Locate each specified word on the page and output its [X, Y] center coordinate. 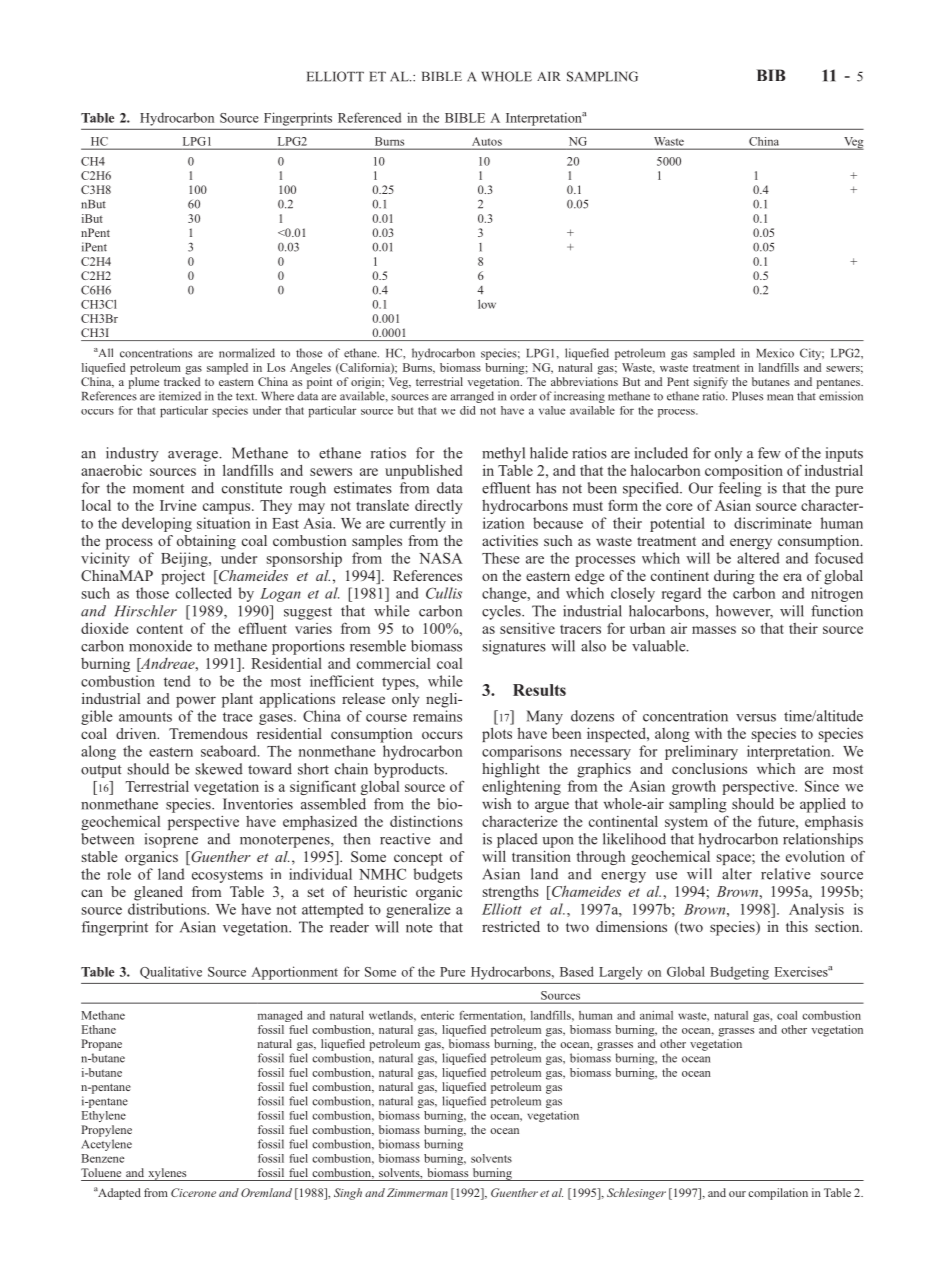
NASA [441, 558]
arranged [472, 397]
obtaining [206, 542]
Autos [487, 141]
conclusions [709, 768]
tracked [182, 381]
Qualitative [171, 972]
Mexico [775, 353]
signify [711, 383]
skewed [219, 769]
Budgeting [739, 973]
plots [497, 734]
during [734, 577]
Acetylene [106, 1145]
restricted [511, 926]
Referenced [369, 117]
